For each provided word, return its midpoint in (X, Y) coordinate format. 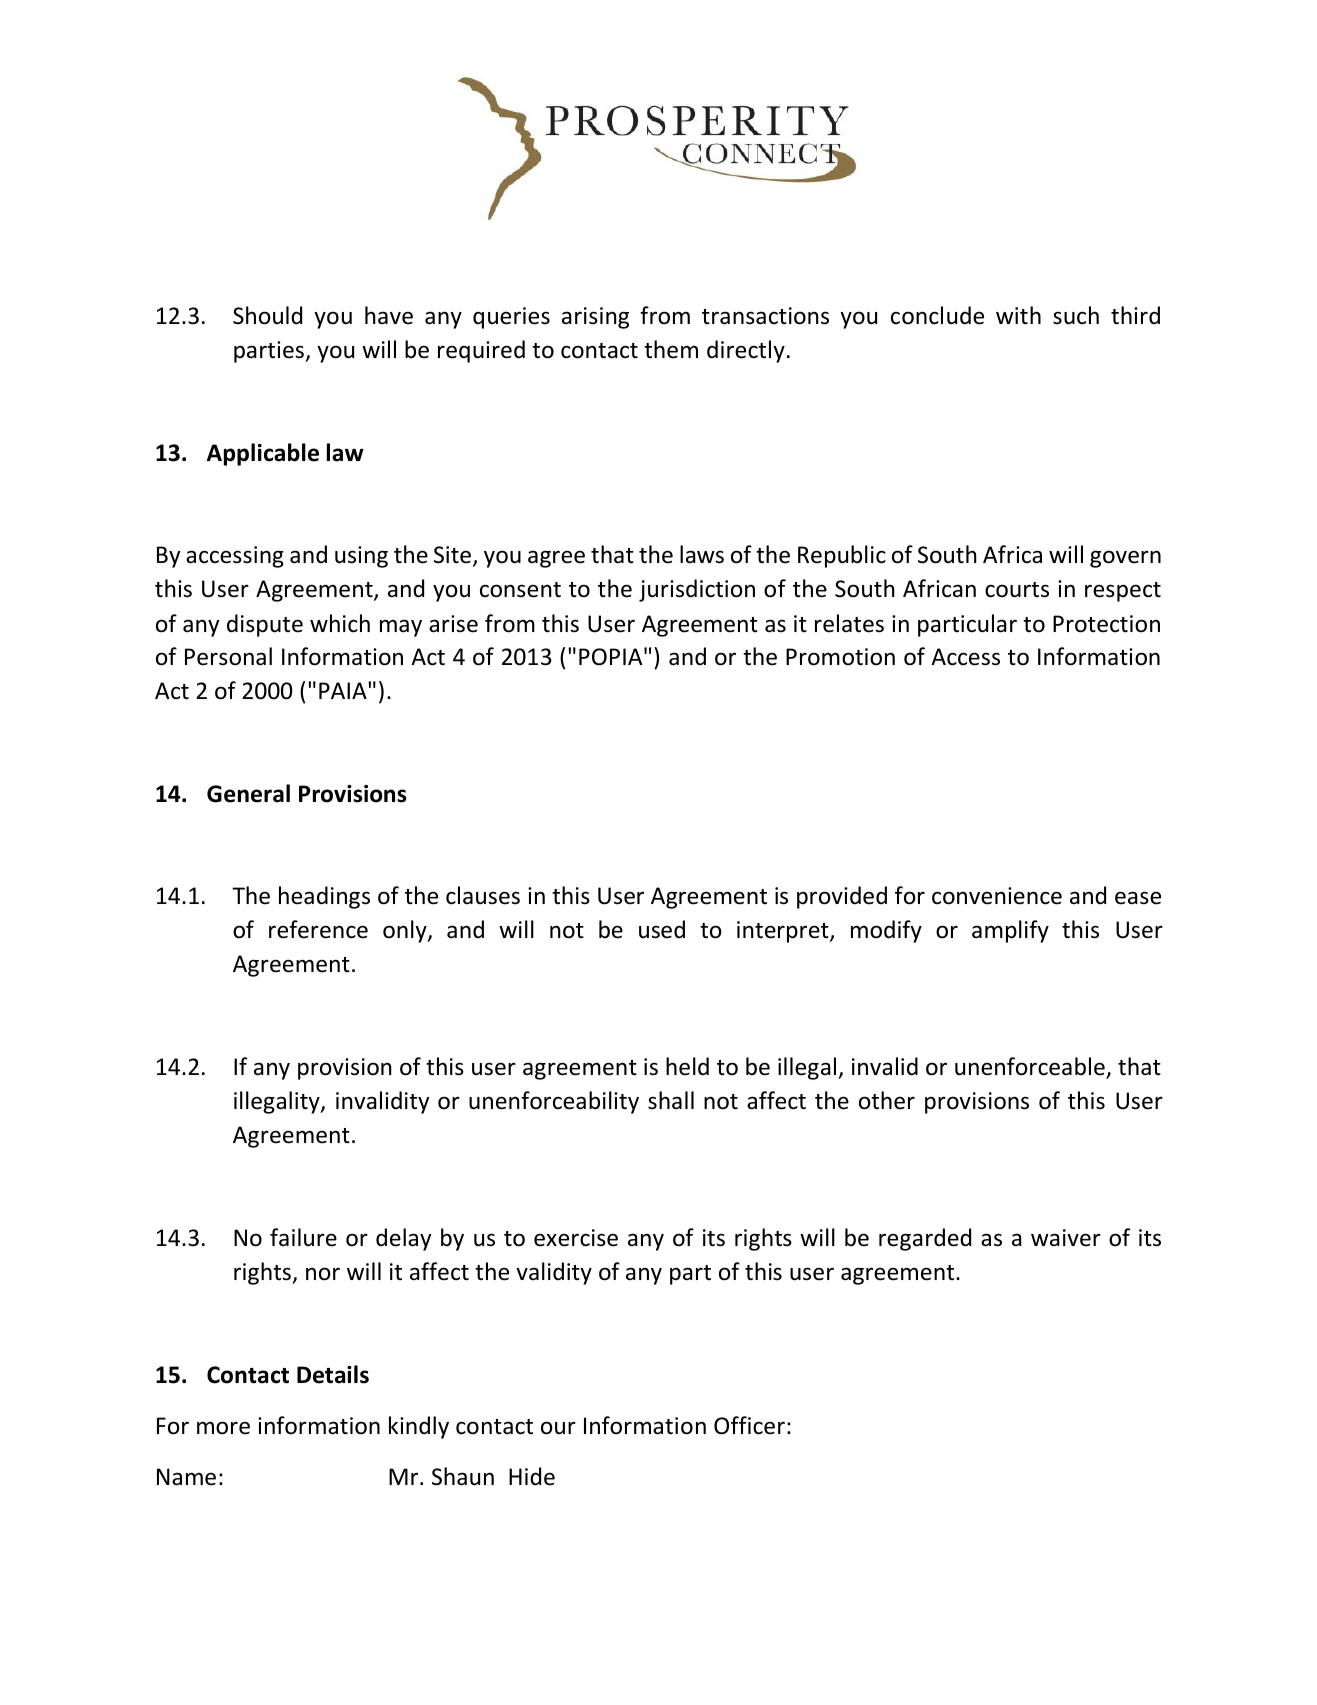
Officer (749, 1425)
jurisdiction (697, 590)
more (223, 1428)
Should (267, 315)
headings (324, 897)
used (662, 929)
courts (1017, 590)
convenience (997, 896)
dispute (265, 625)
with (1018, 315)
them (671, 349)
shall (671, 1100)
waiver (1066, 1238)
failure (303, 1237)
